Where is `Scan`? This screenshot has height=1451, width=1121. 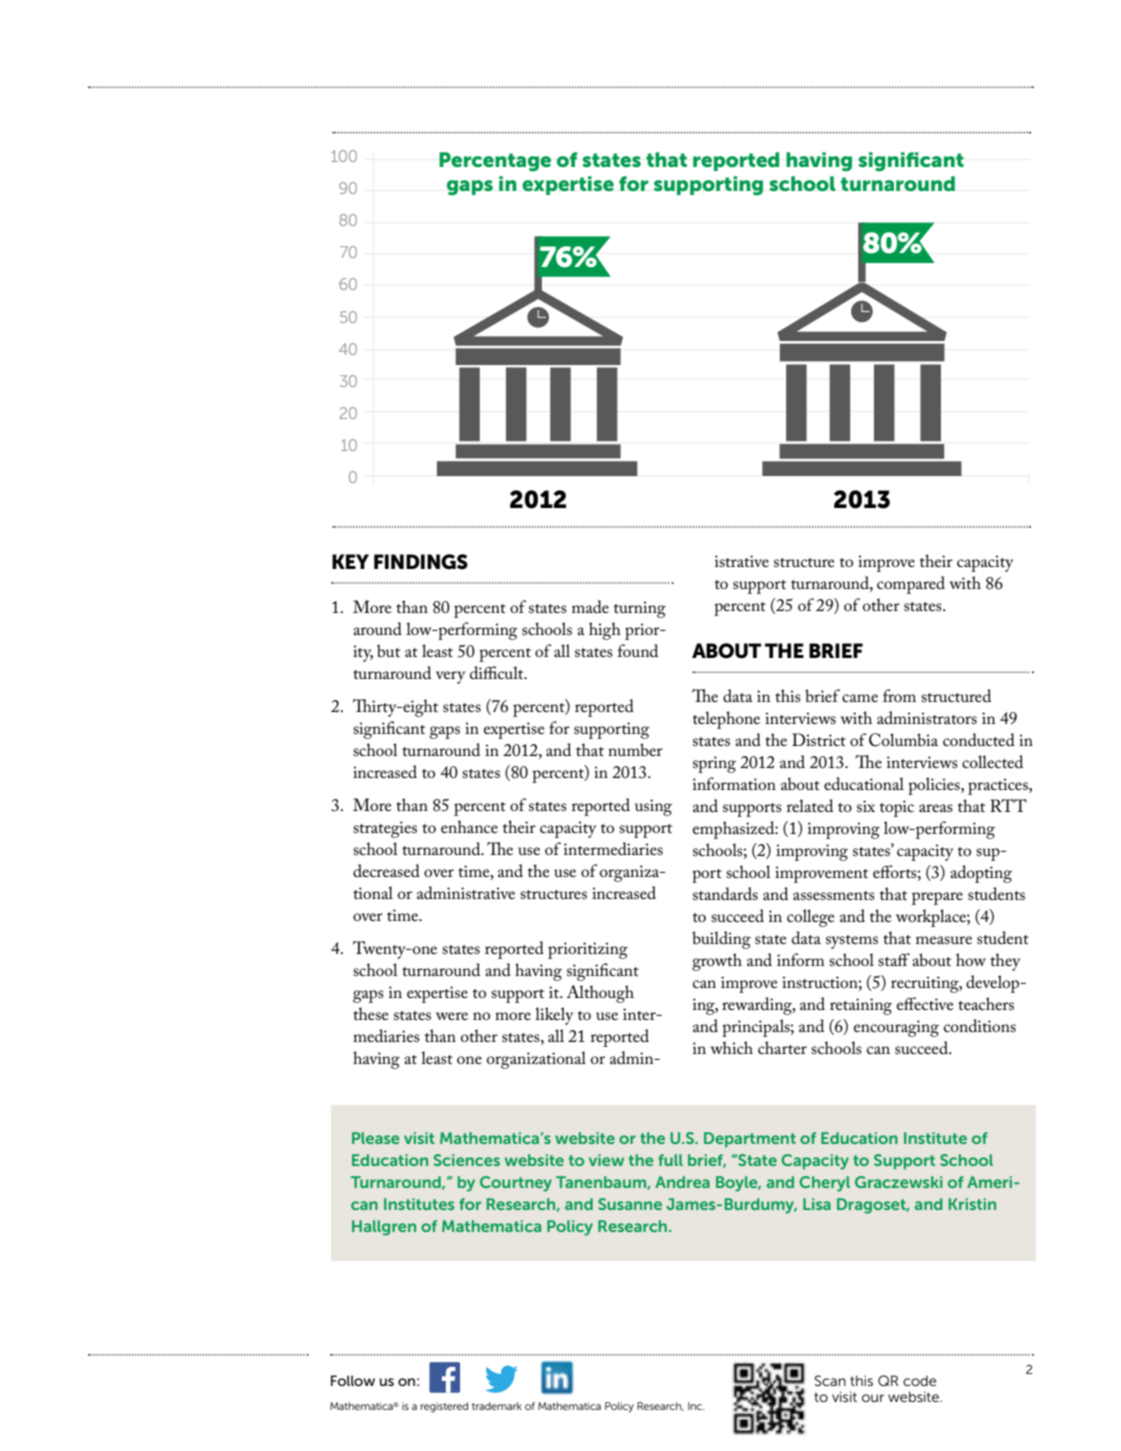
Scan is located at coordinates (830, 1380).
